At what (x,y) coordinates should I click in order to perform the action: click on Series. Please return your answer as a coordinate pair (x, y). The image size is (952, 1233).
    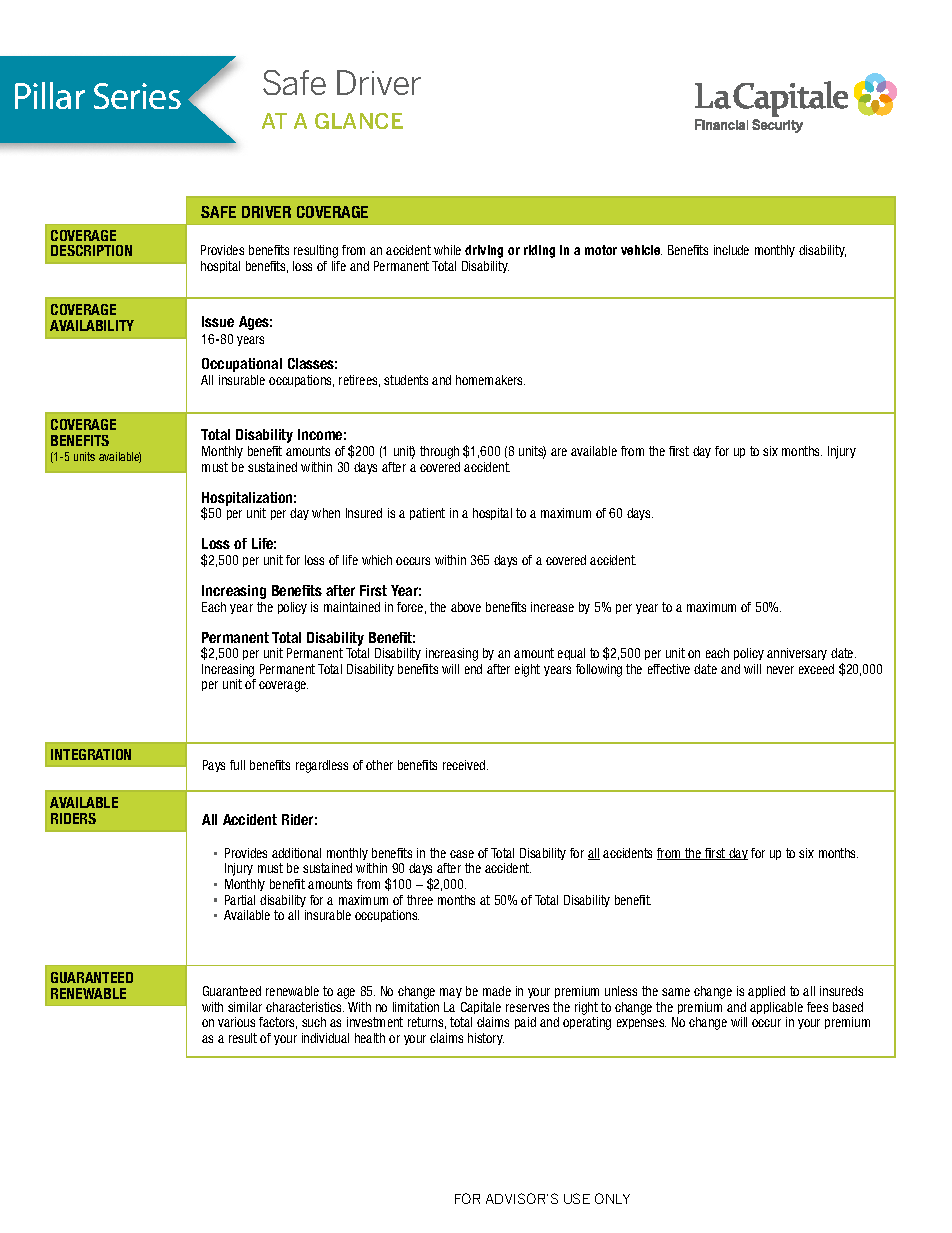
    Looking at the image, I should click on (137, 96).
